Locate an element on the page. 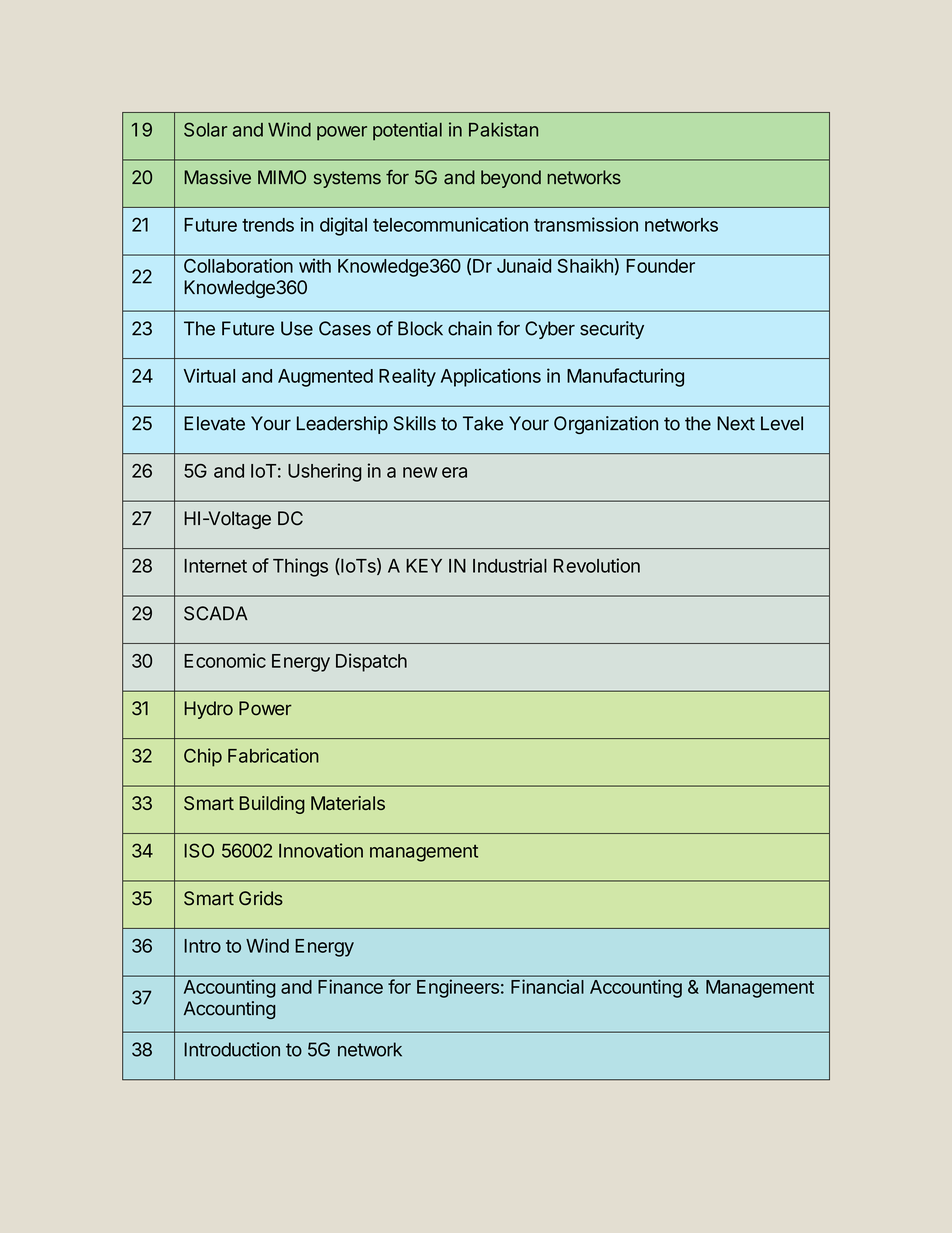 Image resolution: width=952 pixels, height=1233 pixels. Revolution is located at coordinates (597, 565).
